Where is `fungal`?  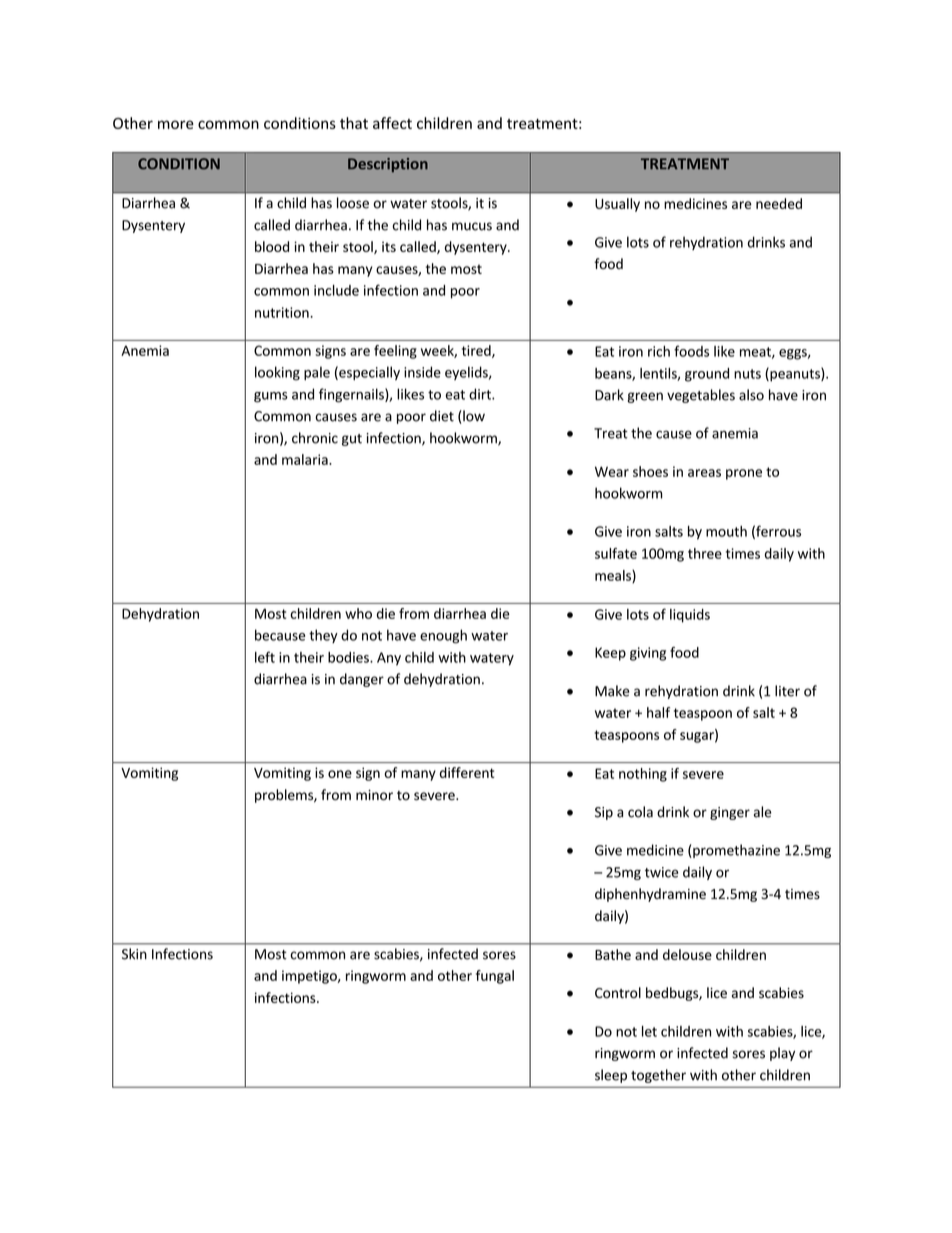 fungal is located at coordinates (495, 977).
